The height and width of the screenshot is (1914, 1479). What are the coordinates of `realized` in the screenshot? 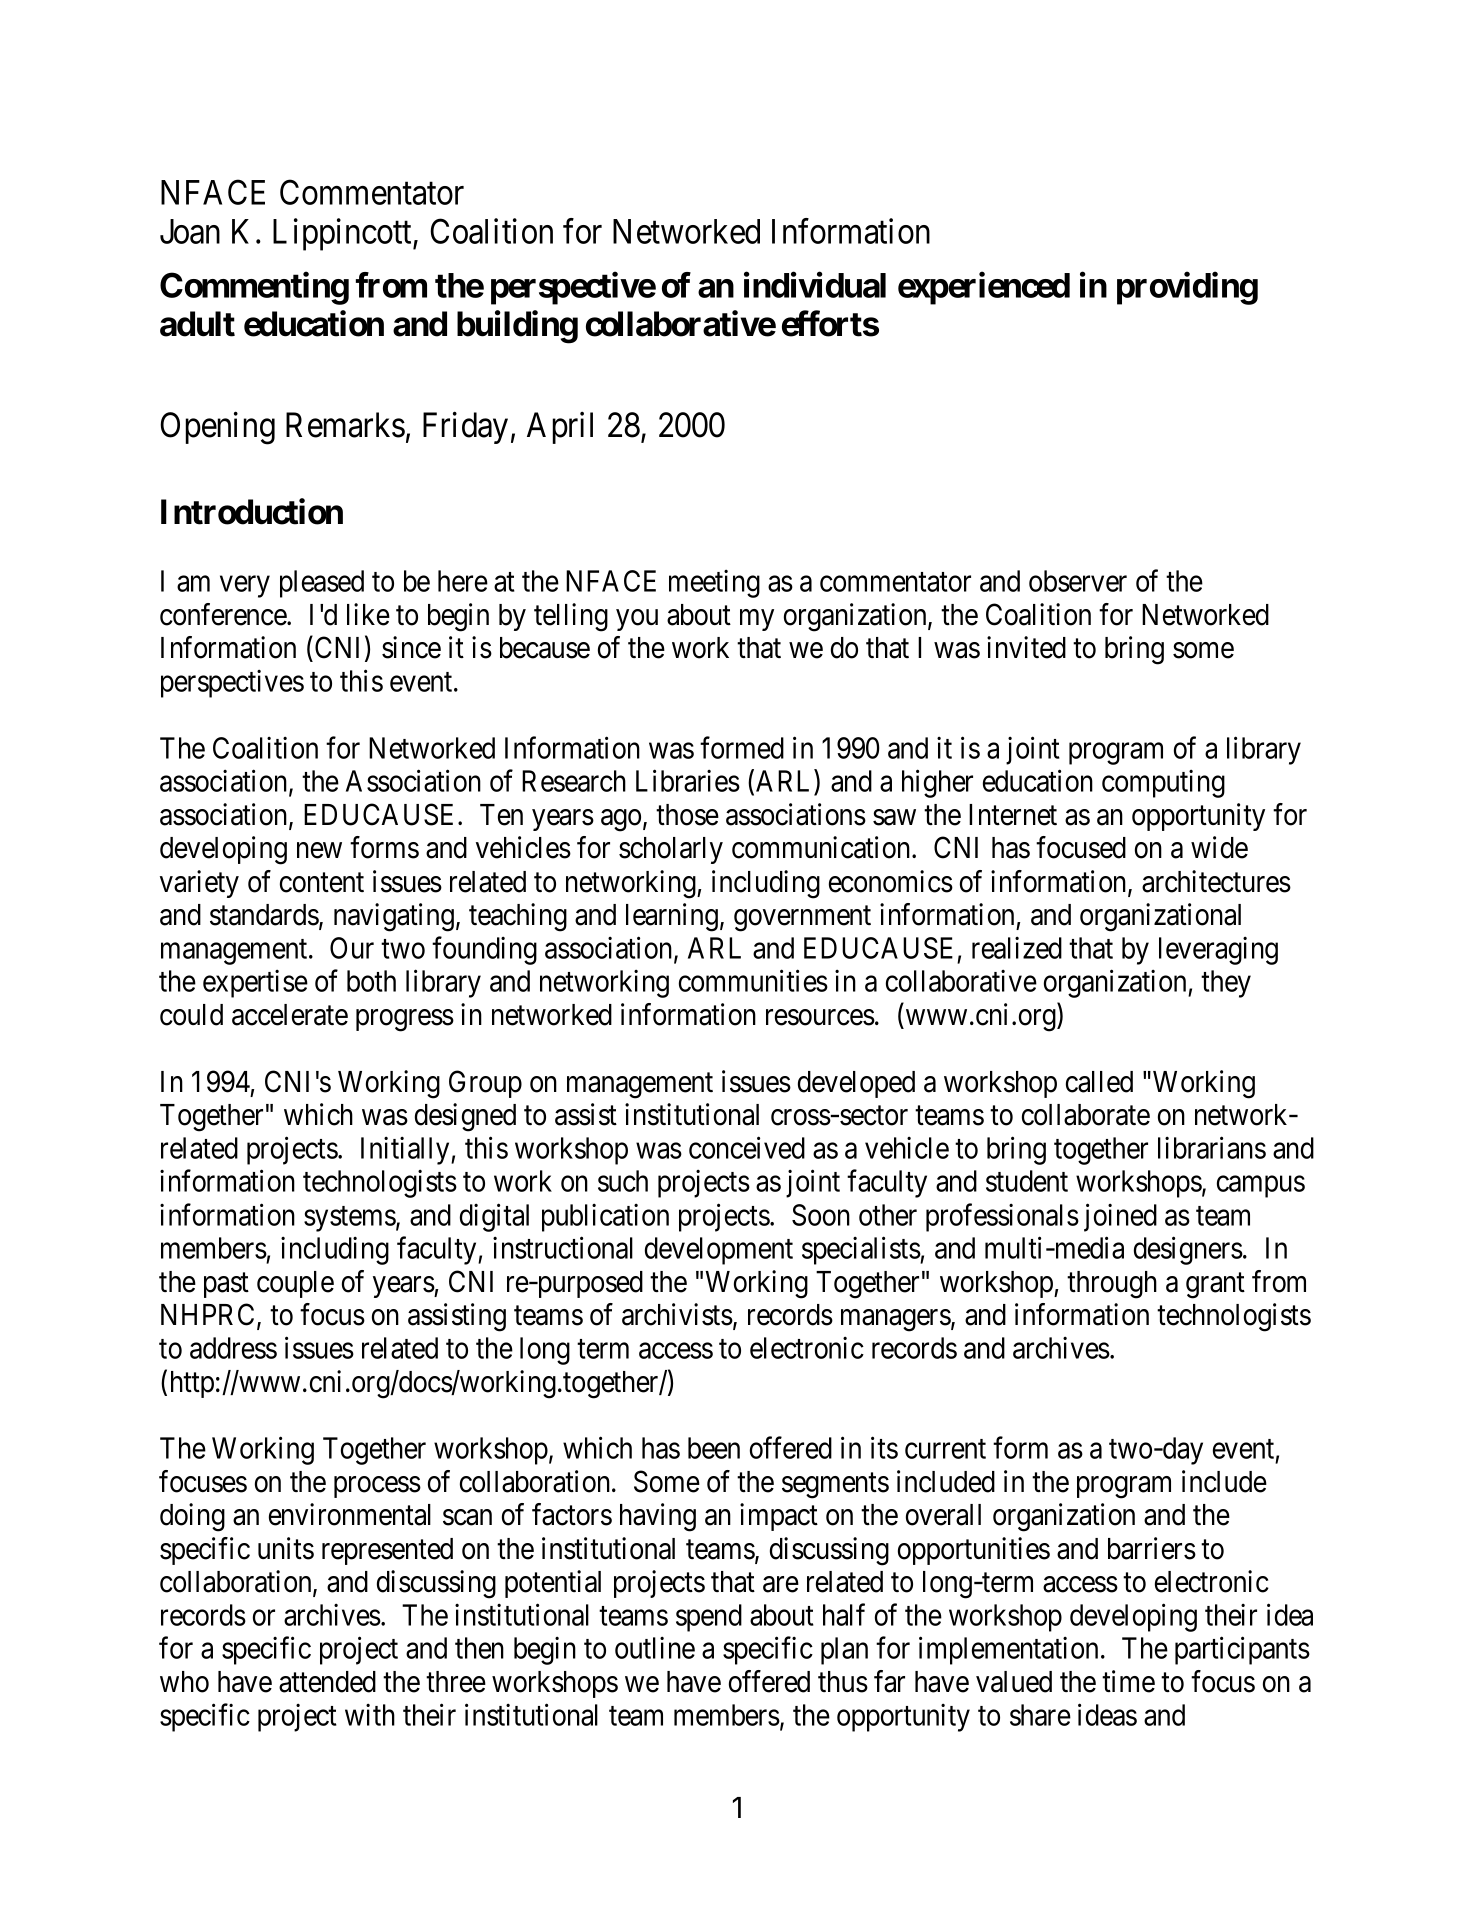 It's located at (1017, 948).
